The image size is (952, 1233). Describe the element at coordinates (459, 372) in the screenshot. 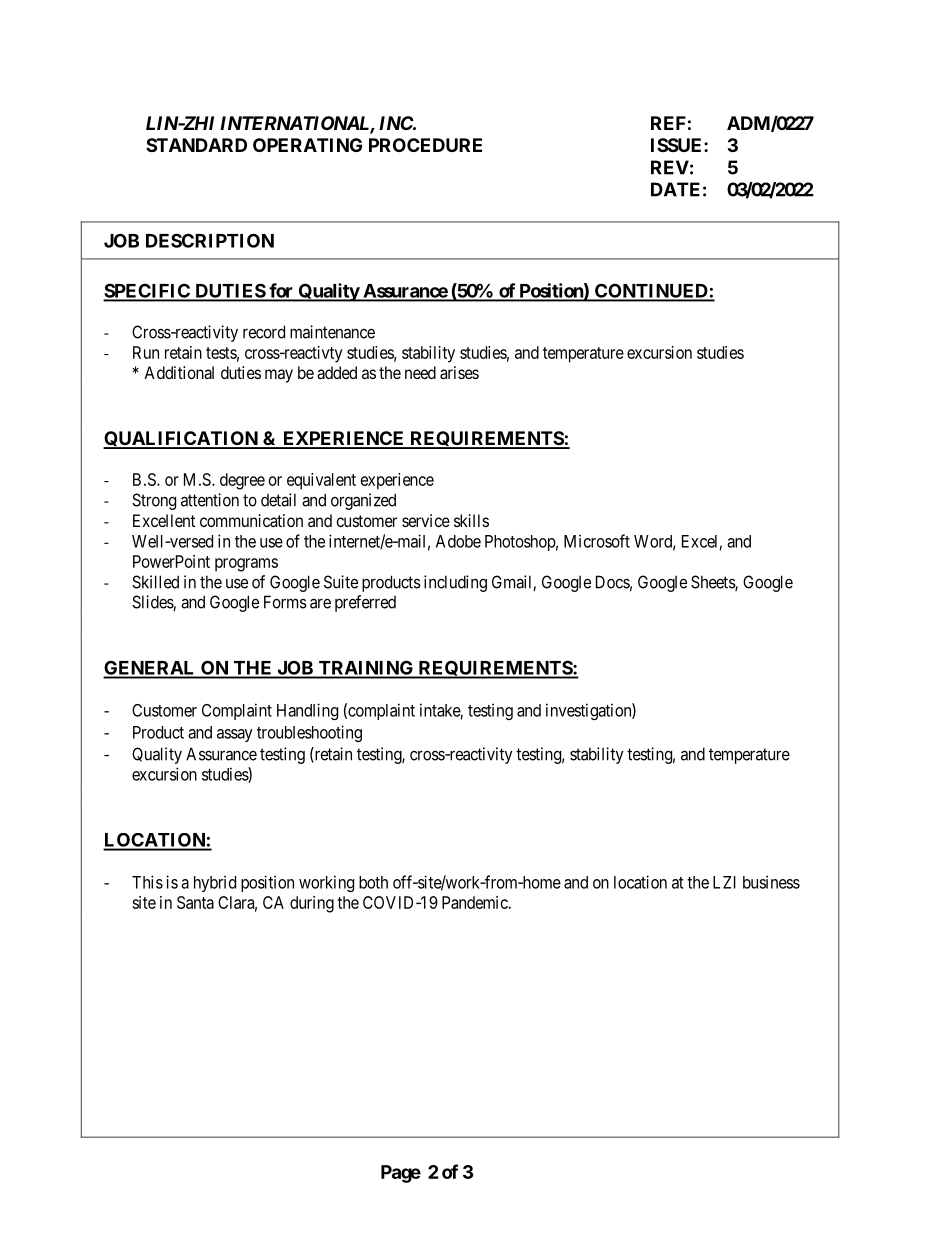

I see `arises` at that location.
